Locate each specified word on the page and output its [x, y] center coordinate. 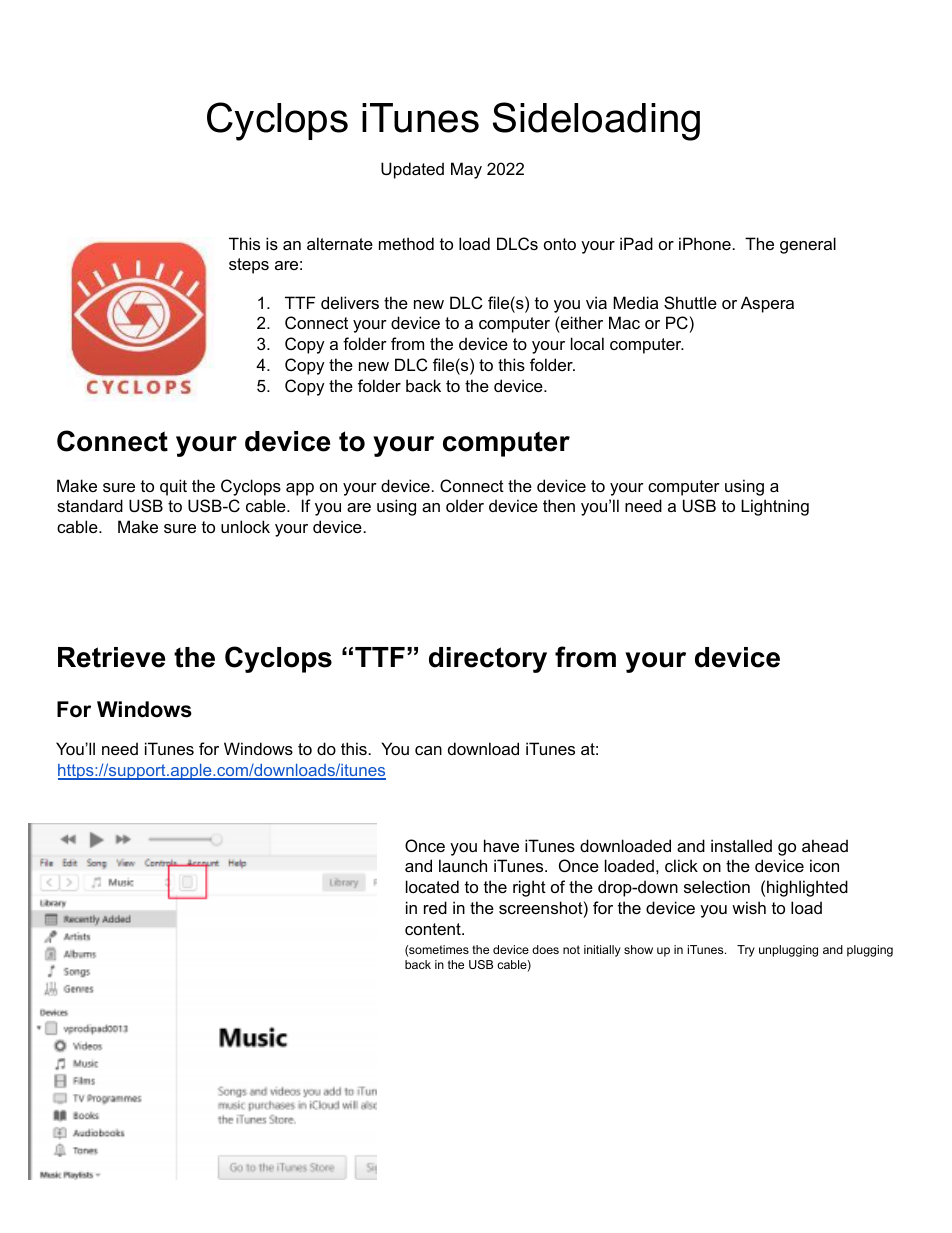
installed [741, 845]
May [466, 170]
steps [249, 266]
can [428, 750]
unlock [245, 526]
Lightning [775, 507]
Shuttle [690, 302]
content [434, 929]
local [587, 343]
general [808, 245]
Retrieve [111, 657]
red [435, 907]
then [559, 505]
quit [173, 487]
